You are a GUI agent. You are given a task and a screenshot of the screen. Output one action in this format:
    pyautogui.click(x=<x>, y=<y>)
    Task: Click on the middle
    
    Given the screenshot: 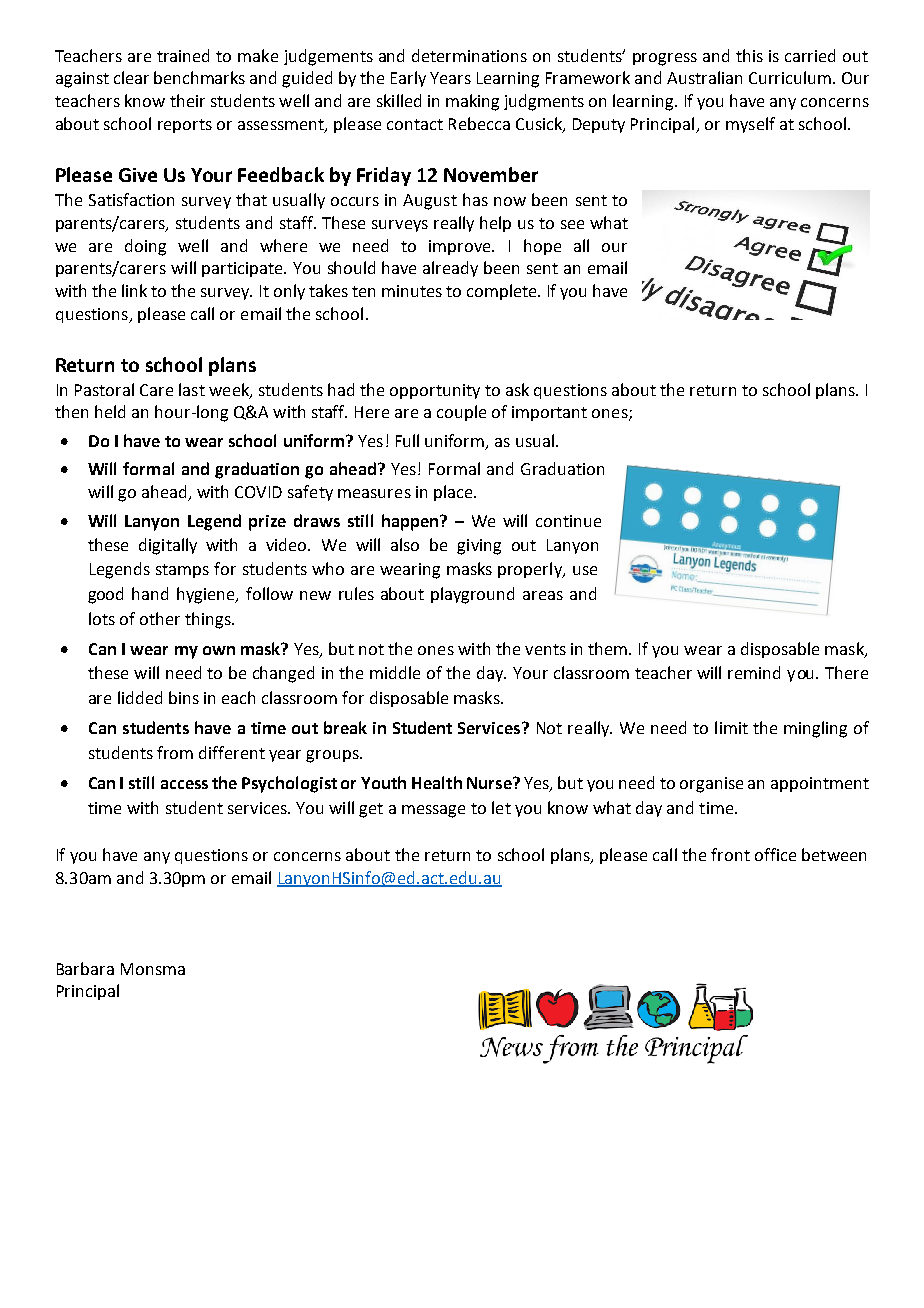 What is the action you would take?
    pyautogui.click(x=395, y=672)
